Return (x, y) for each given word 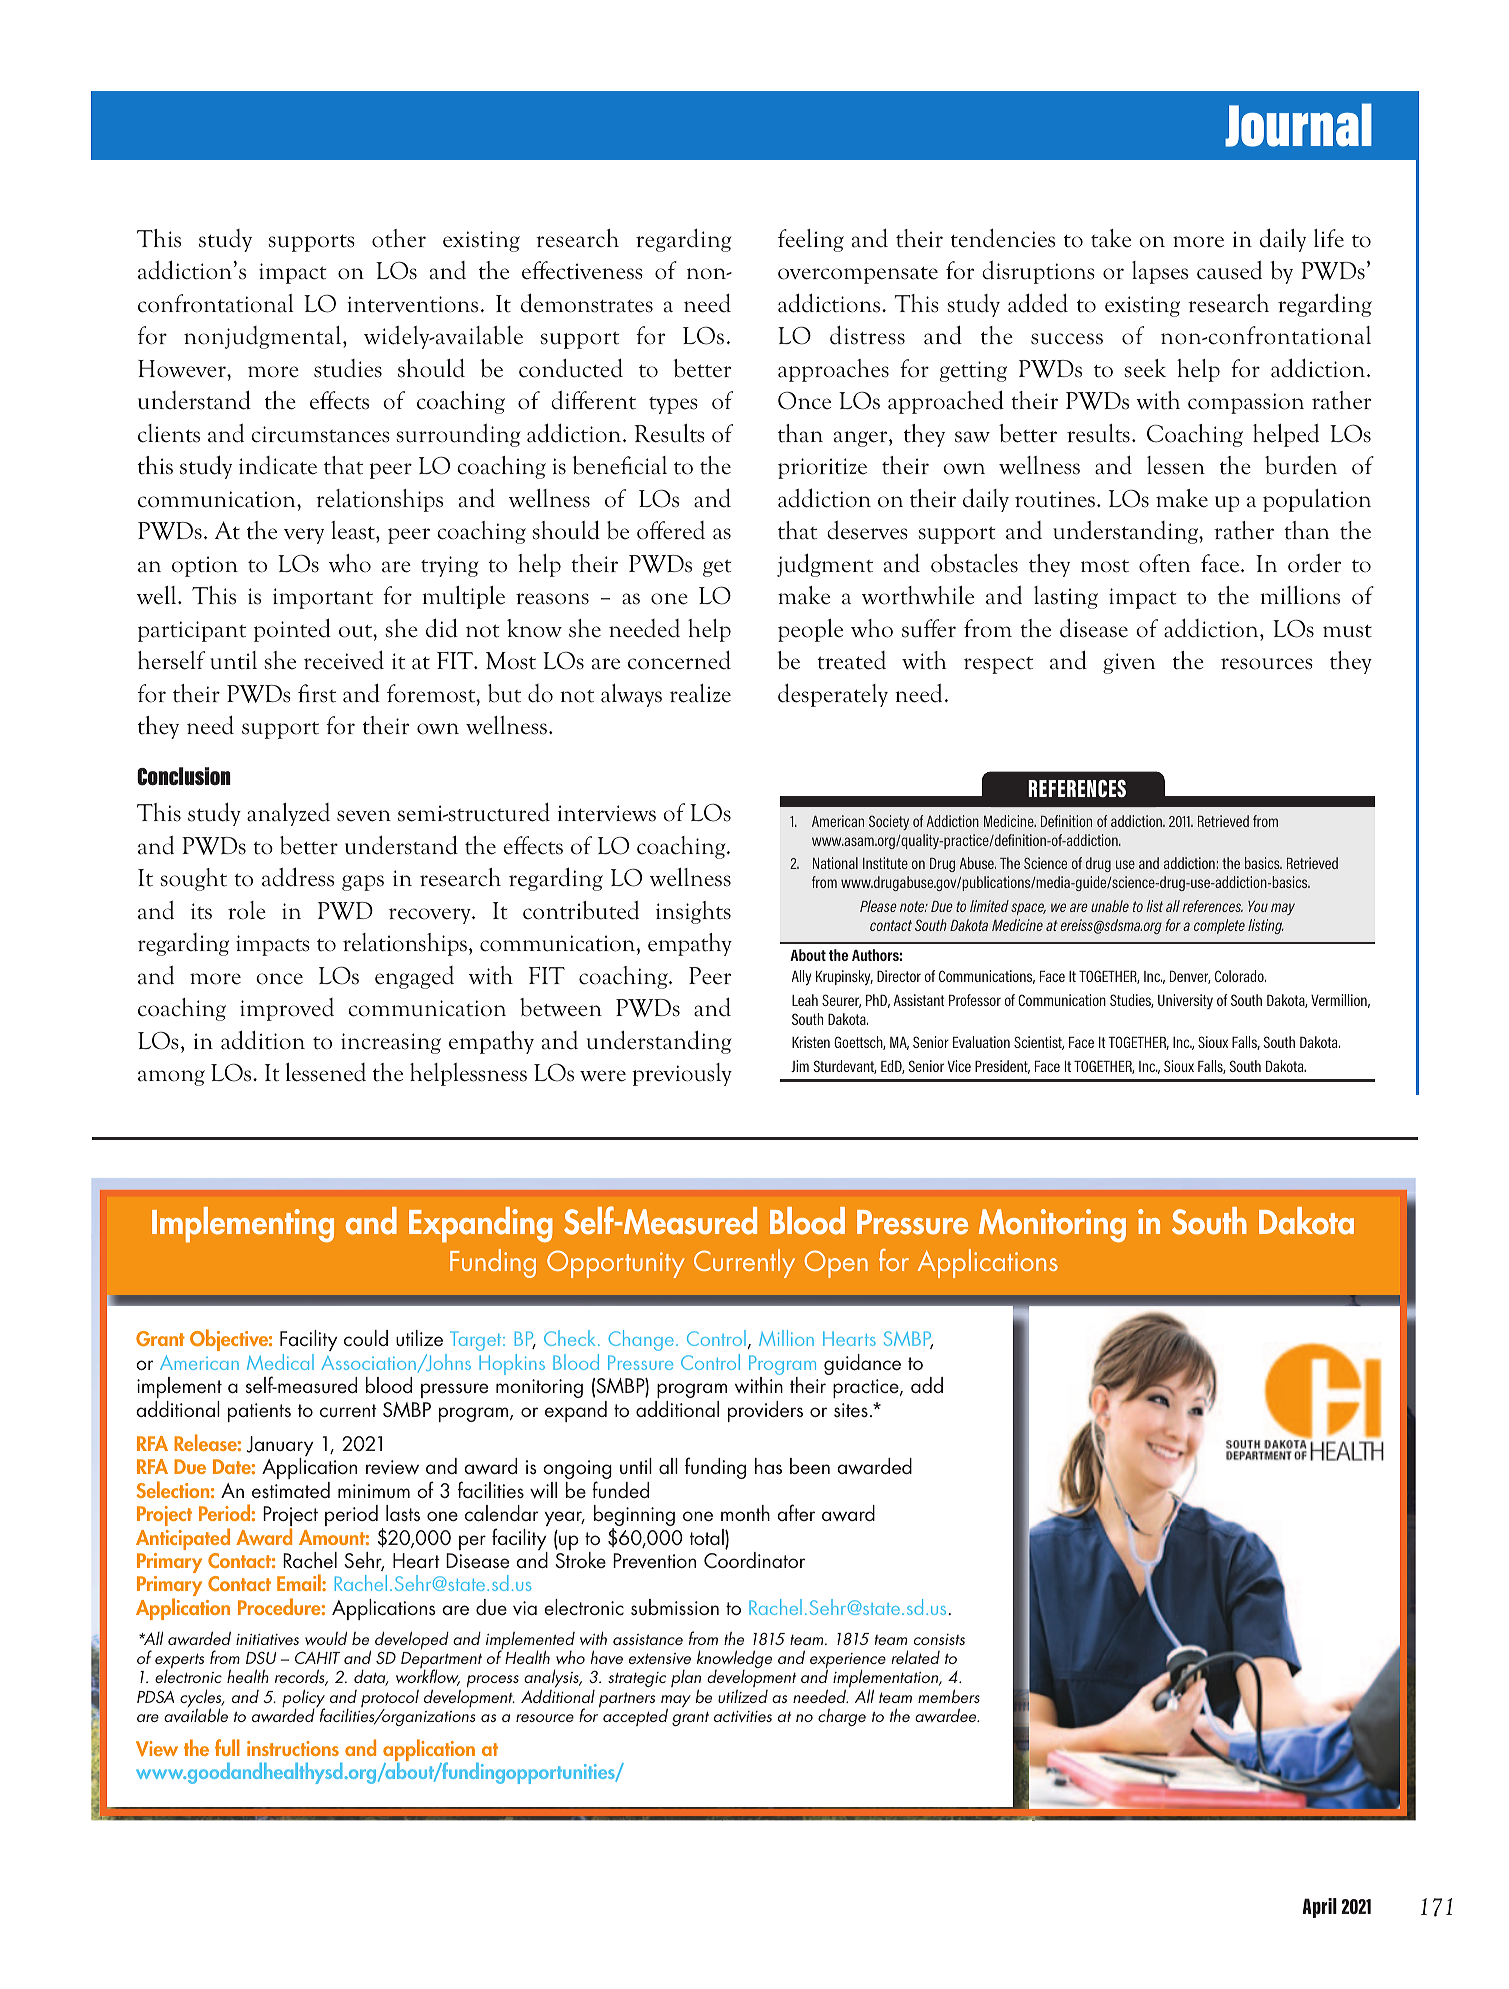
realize (700, 693)
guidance (862, 1364)
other (399, 238)
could (366, 1338)
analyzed (288, 814)
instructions (293, 1748)
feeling (811, 240)
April (1319, 1908)
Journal (1298, 125)
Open (836, 1264)
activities (743, 1716)
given (1129, 663)
